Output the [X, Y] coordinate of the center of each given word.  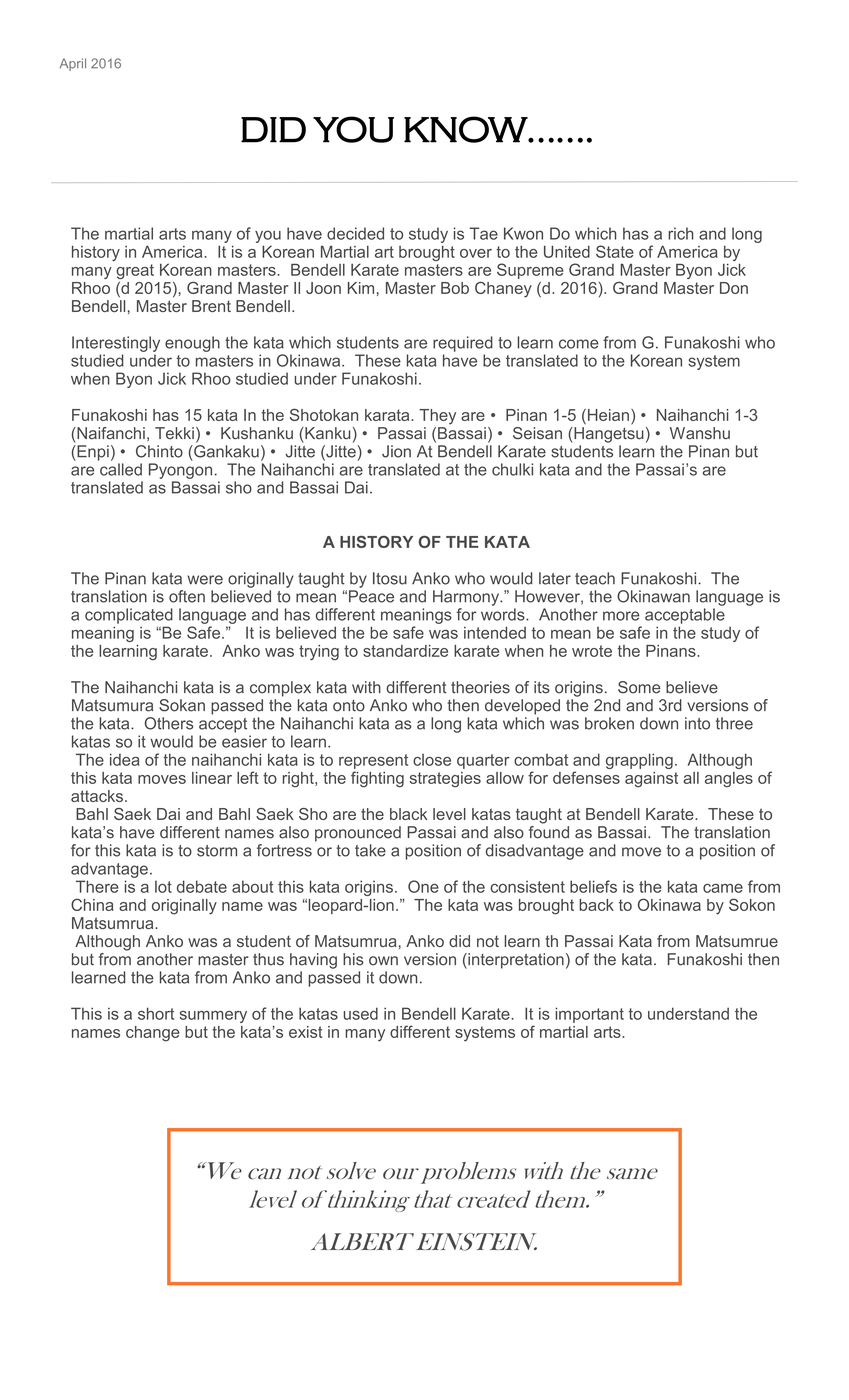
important [589, 1015]
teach [595, 578]
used [361, 1013]
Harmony [467, 598]
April [73, 64]
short [156, 1013]
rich [680, 233]
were [205, 580]
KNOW [466, 129]
